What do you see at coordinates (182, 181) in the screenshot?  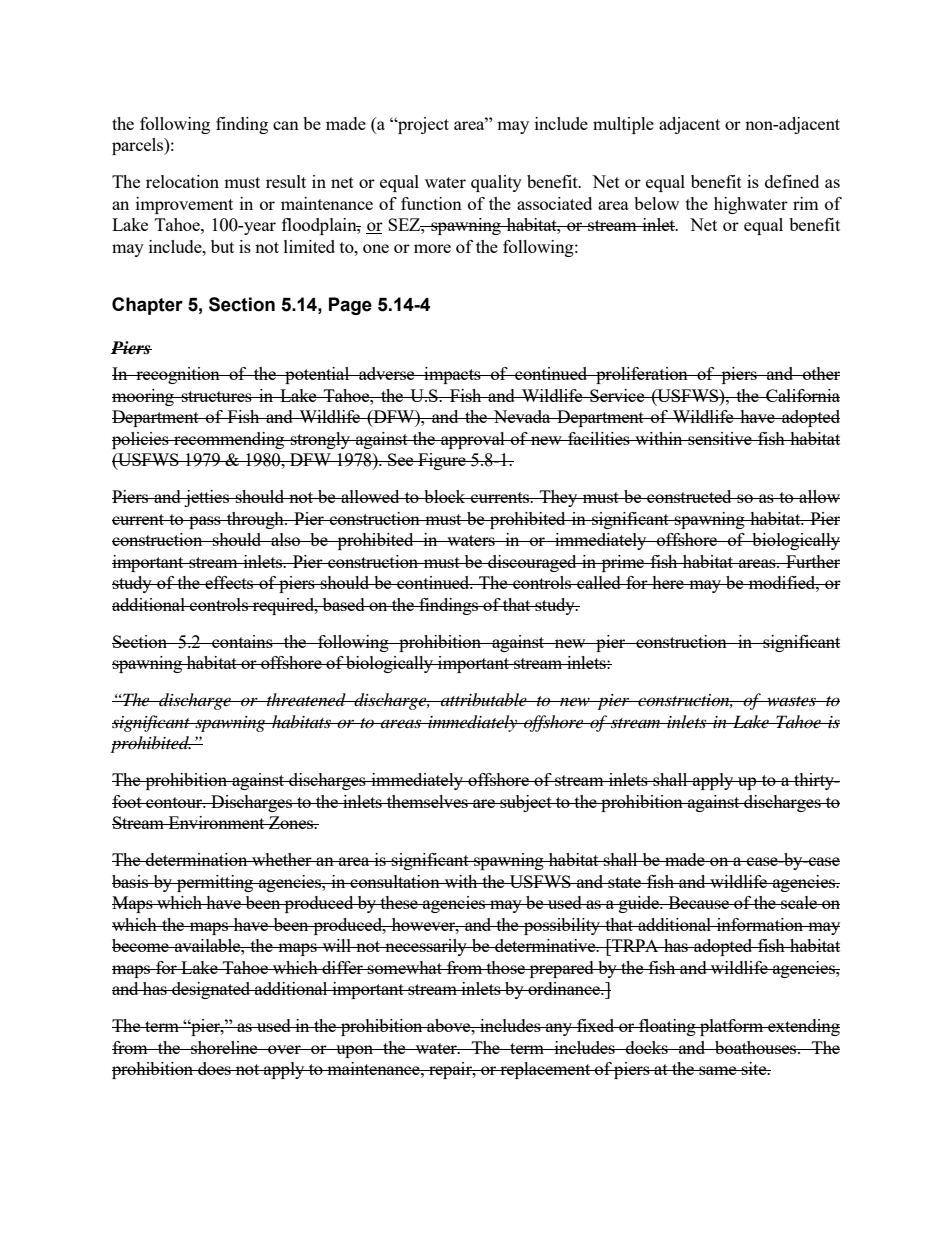 I see `relocation` at bounding box center [182, 181].
